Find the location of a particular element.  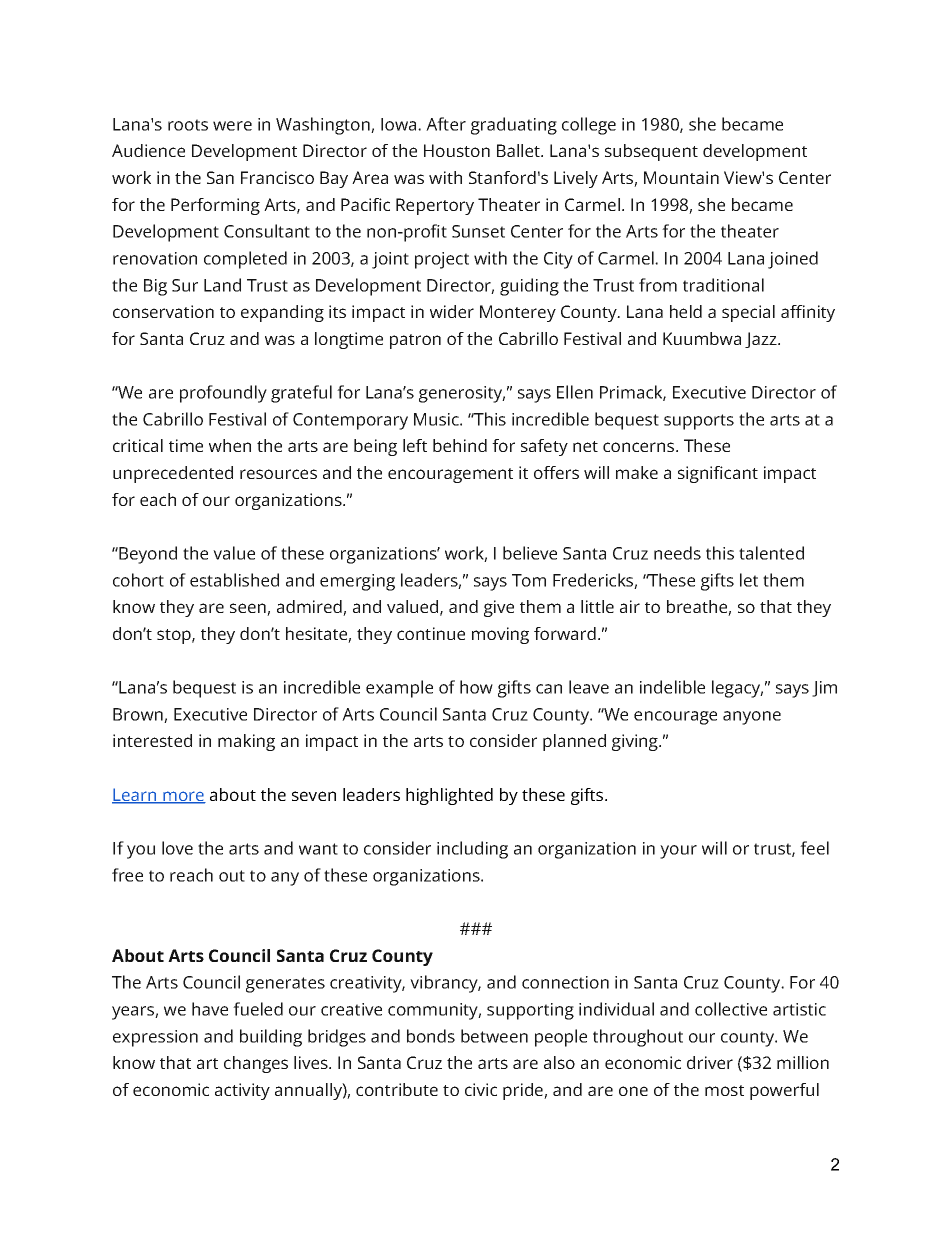

were is located at coordinates (232, 126).
